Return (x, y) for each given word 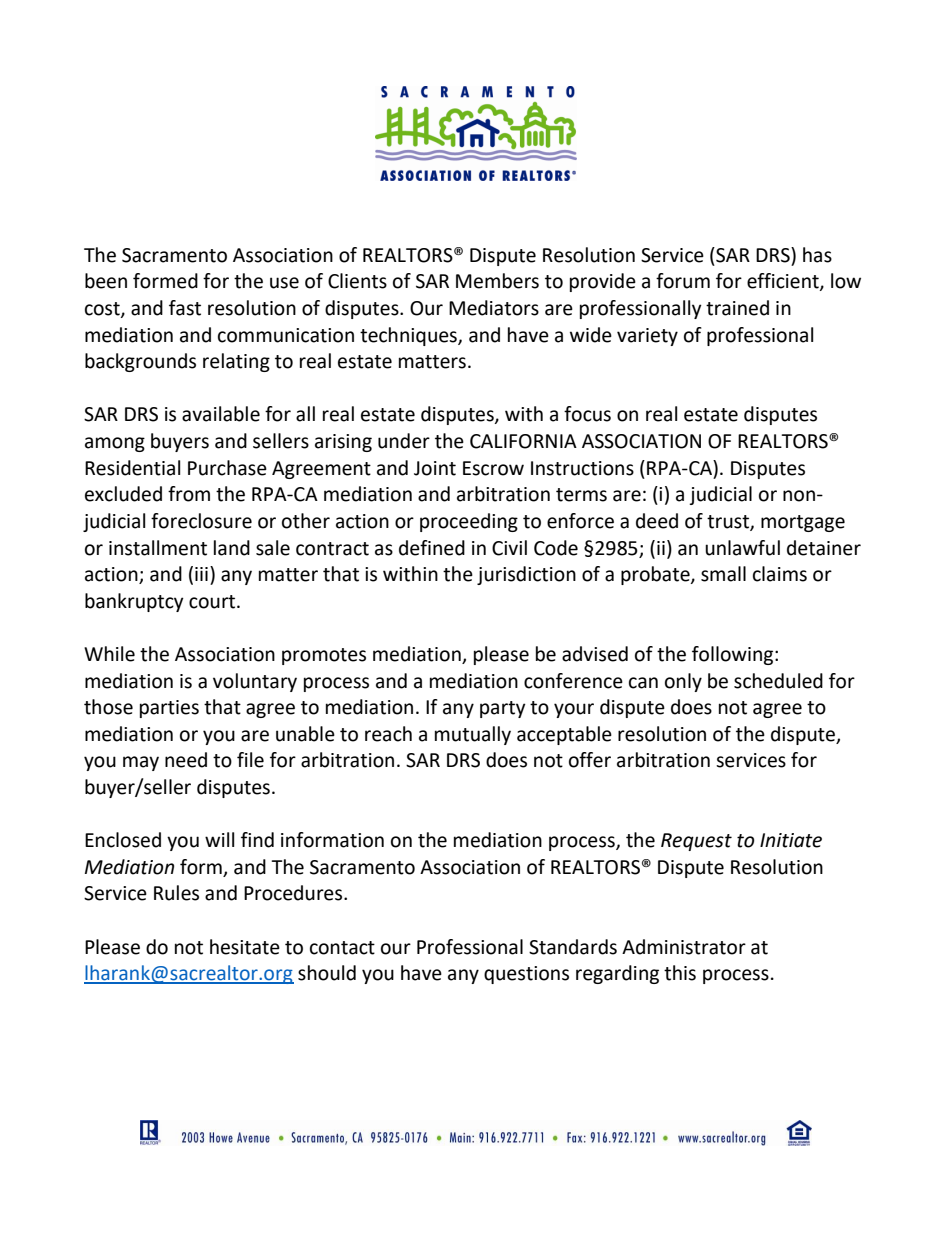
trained (737, 308)
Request (696, 842)
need (186, 760)
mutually (473, 735)
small (723, 574)
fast (185, 308)
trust (729, 522)
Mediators (494, 308)
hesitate (245, 947)
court (213, 602)
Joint (435, 468)
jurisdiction (526, 575)
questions (526, 975)
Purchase (227, 468)
